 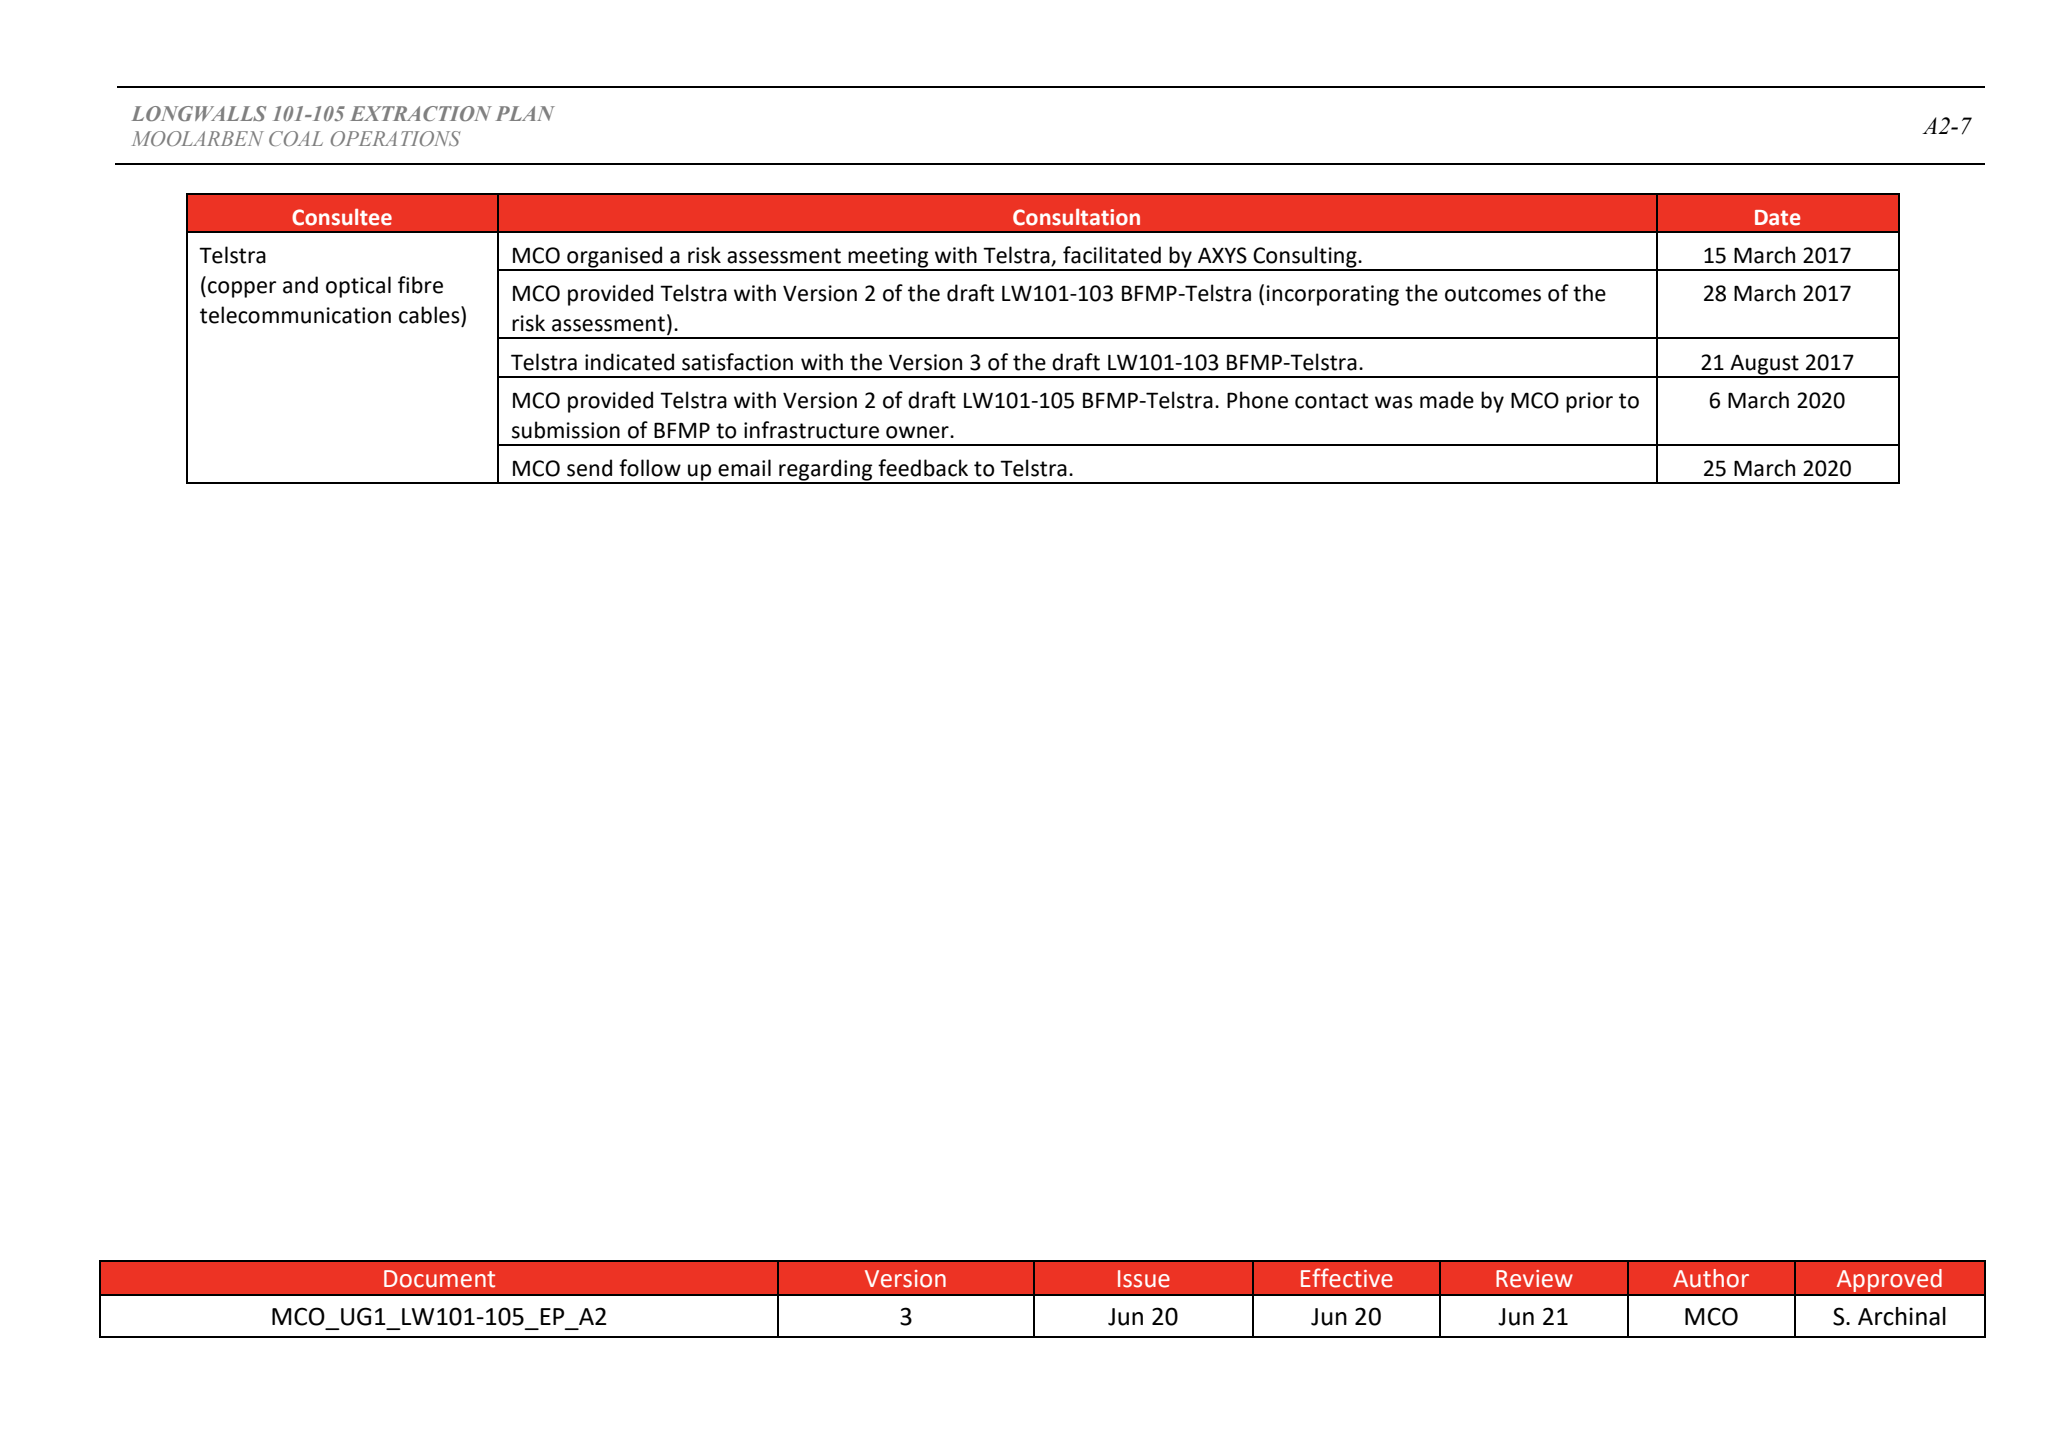 I want to click on owner, so click(x=918, y=432).
